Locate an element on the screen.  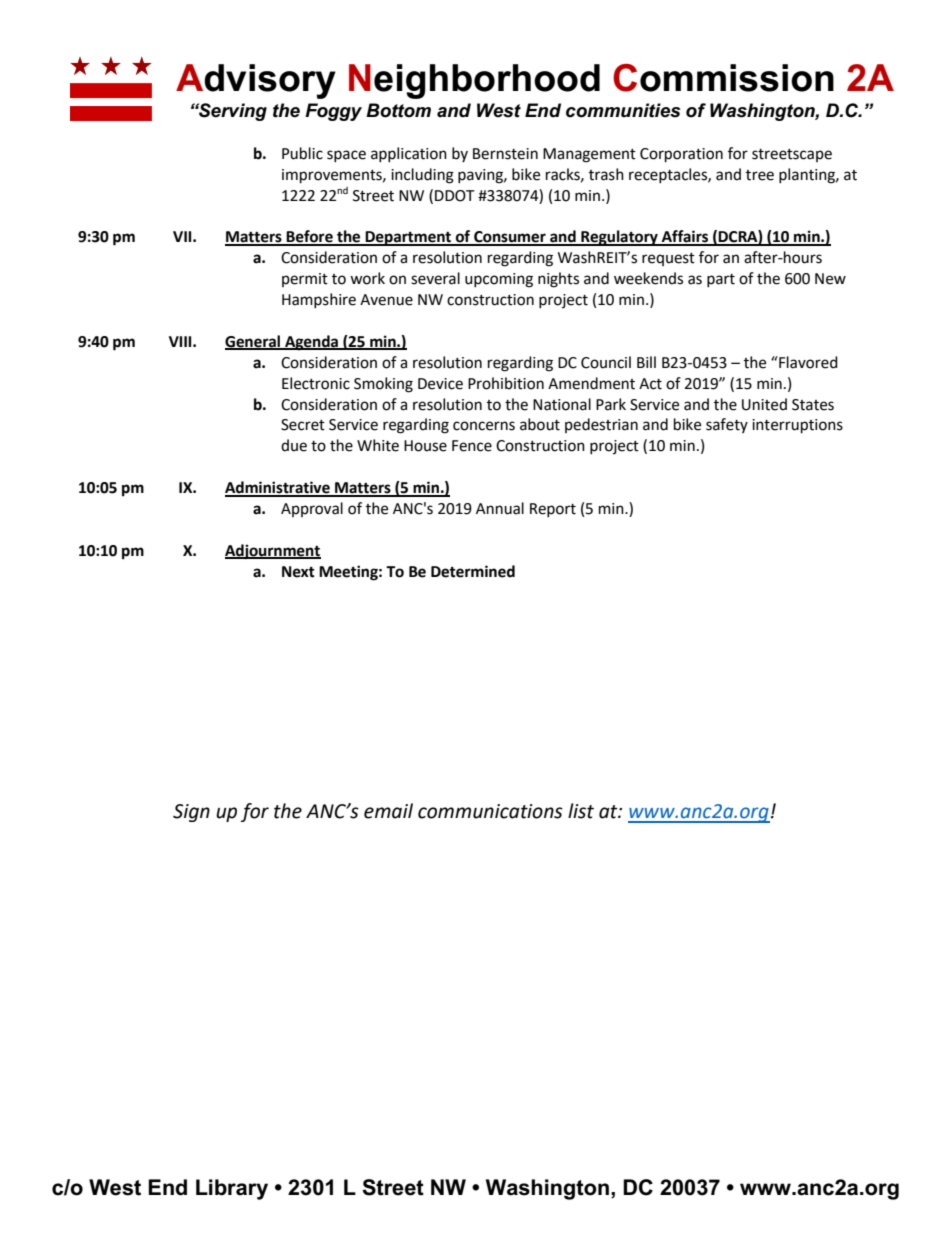
list is located at coordinates (581, 811).
